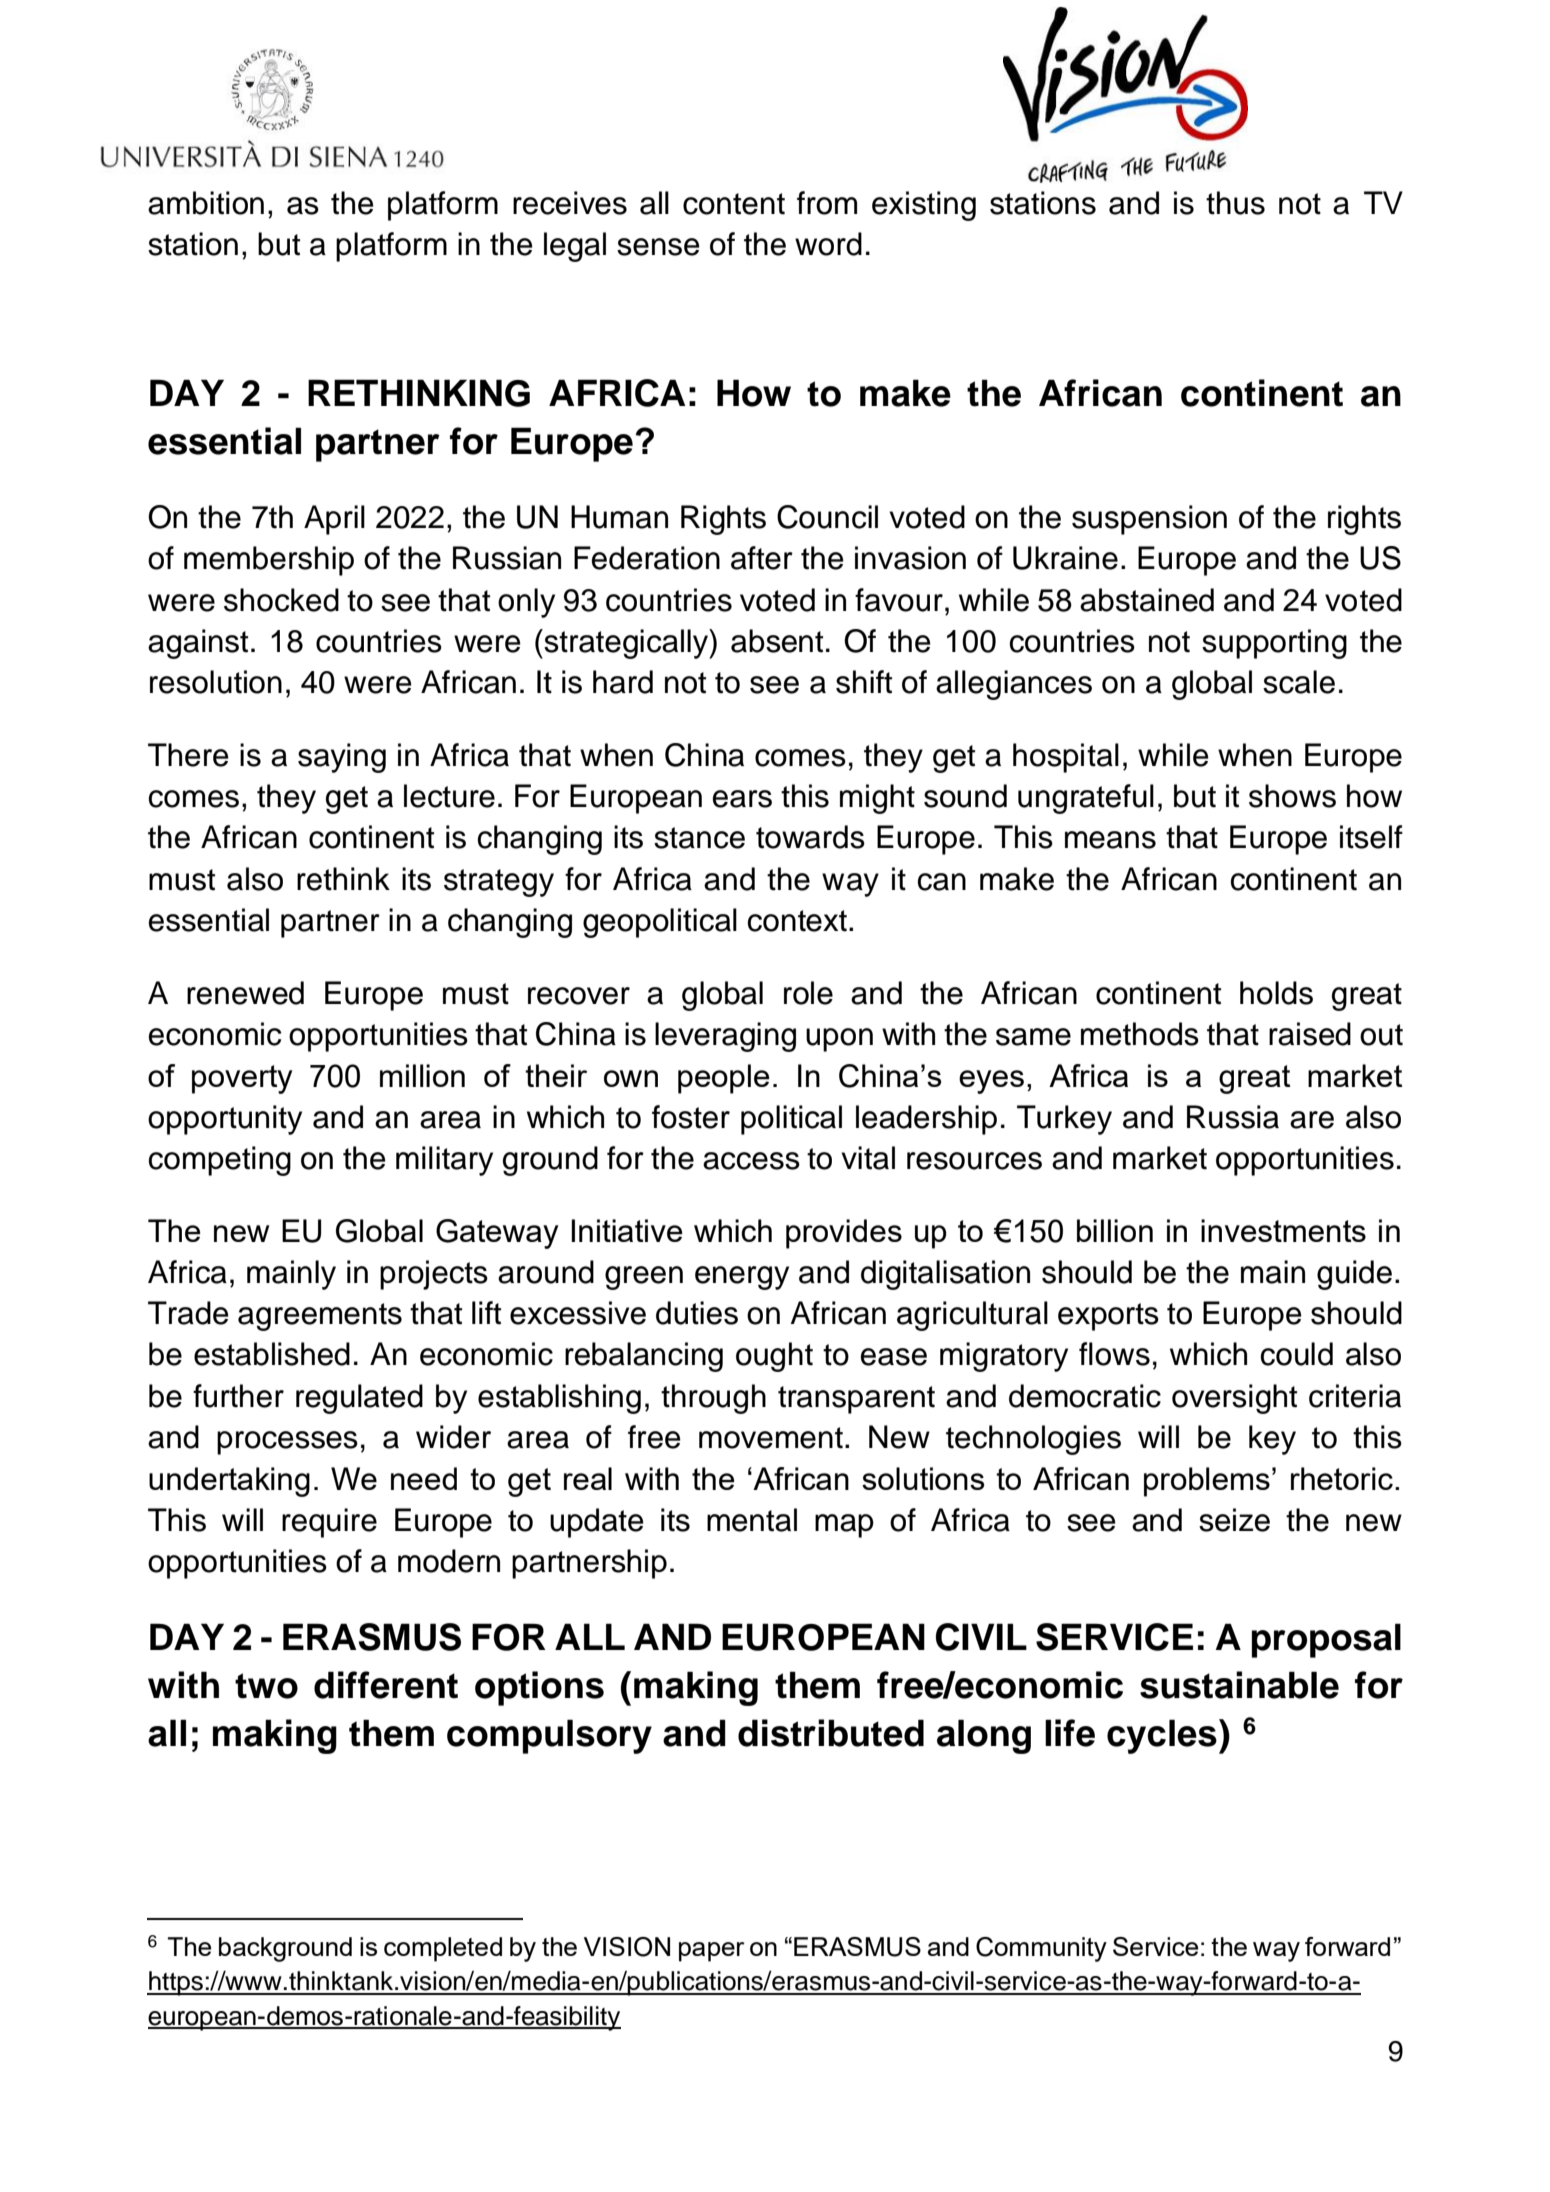  What do you see at coordinates (1310, 1034) in the document?
I see `raised` at bounding box center [1310, 1034].
